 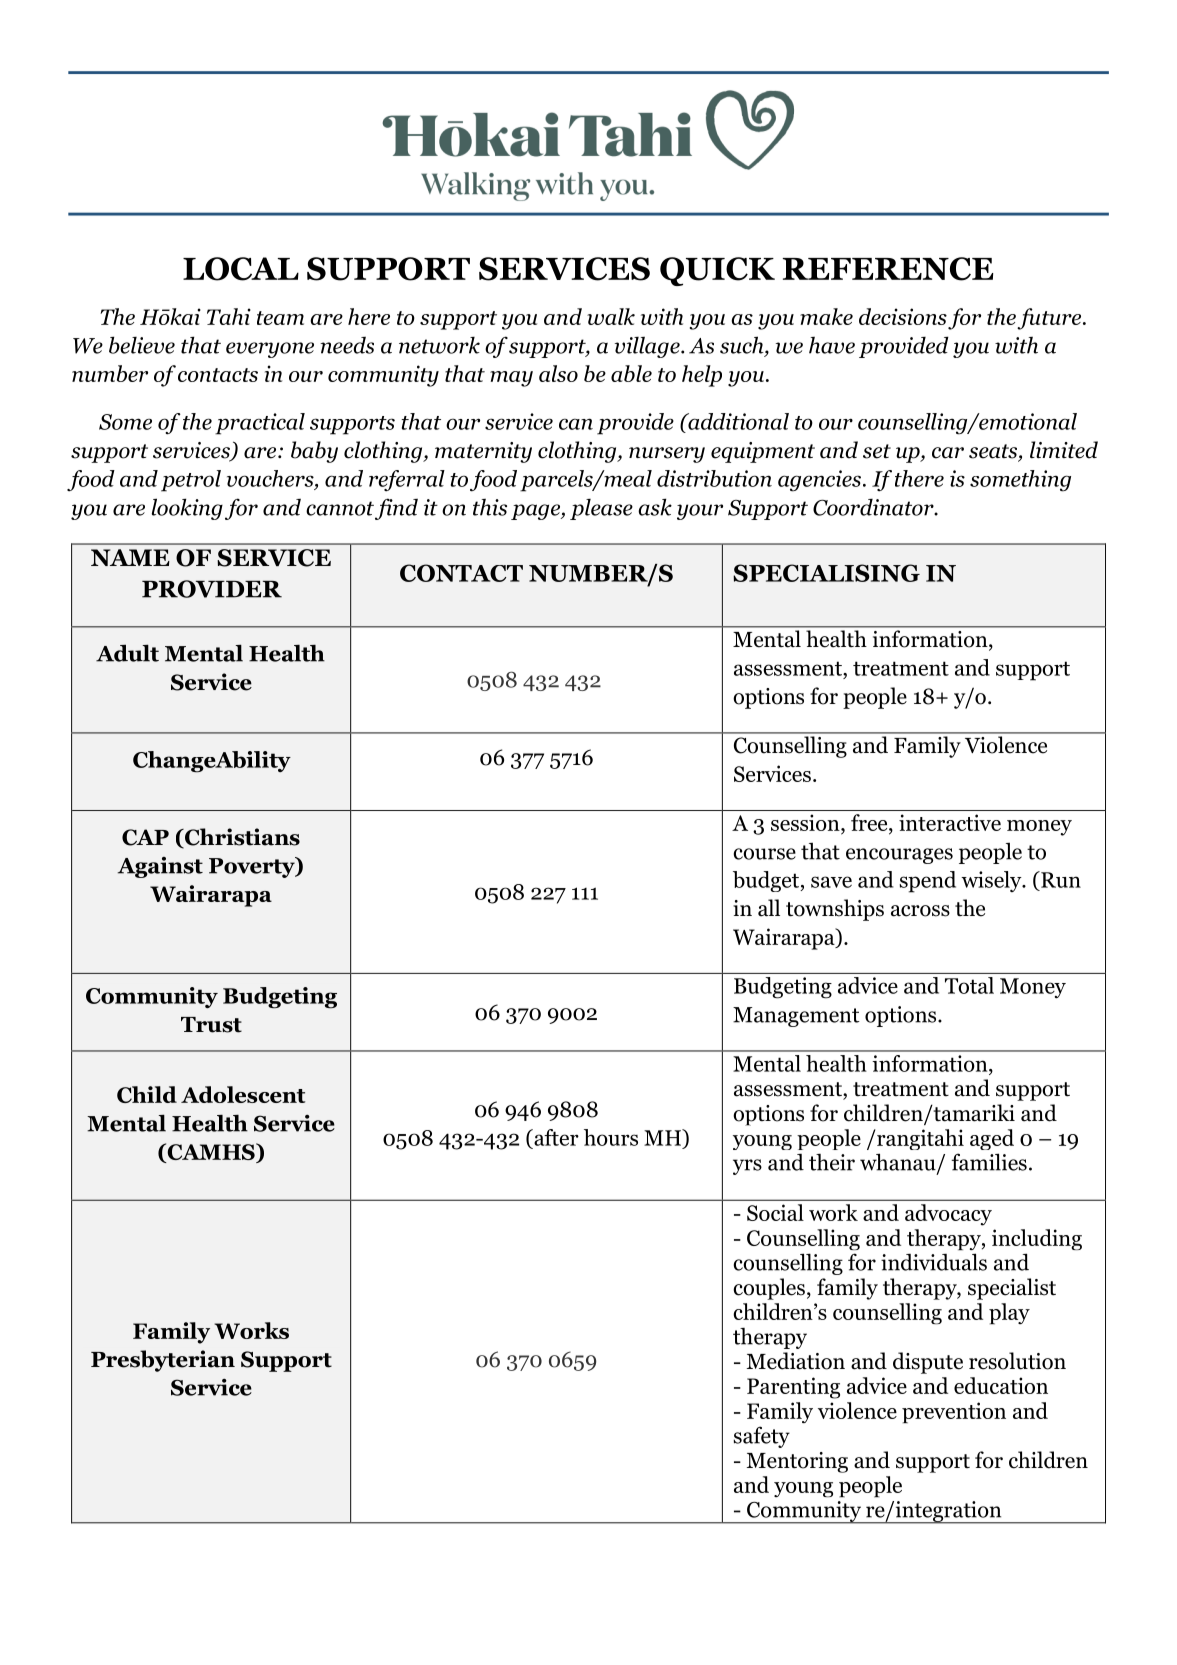 I want to click on hours, so click(x=611, y=1137).
